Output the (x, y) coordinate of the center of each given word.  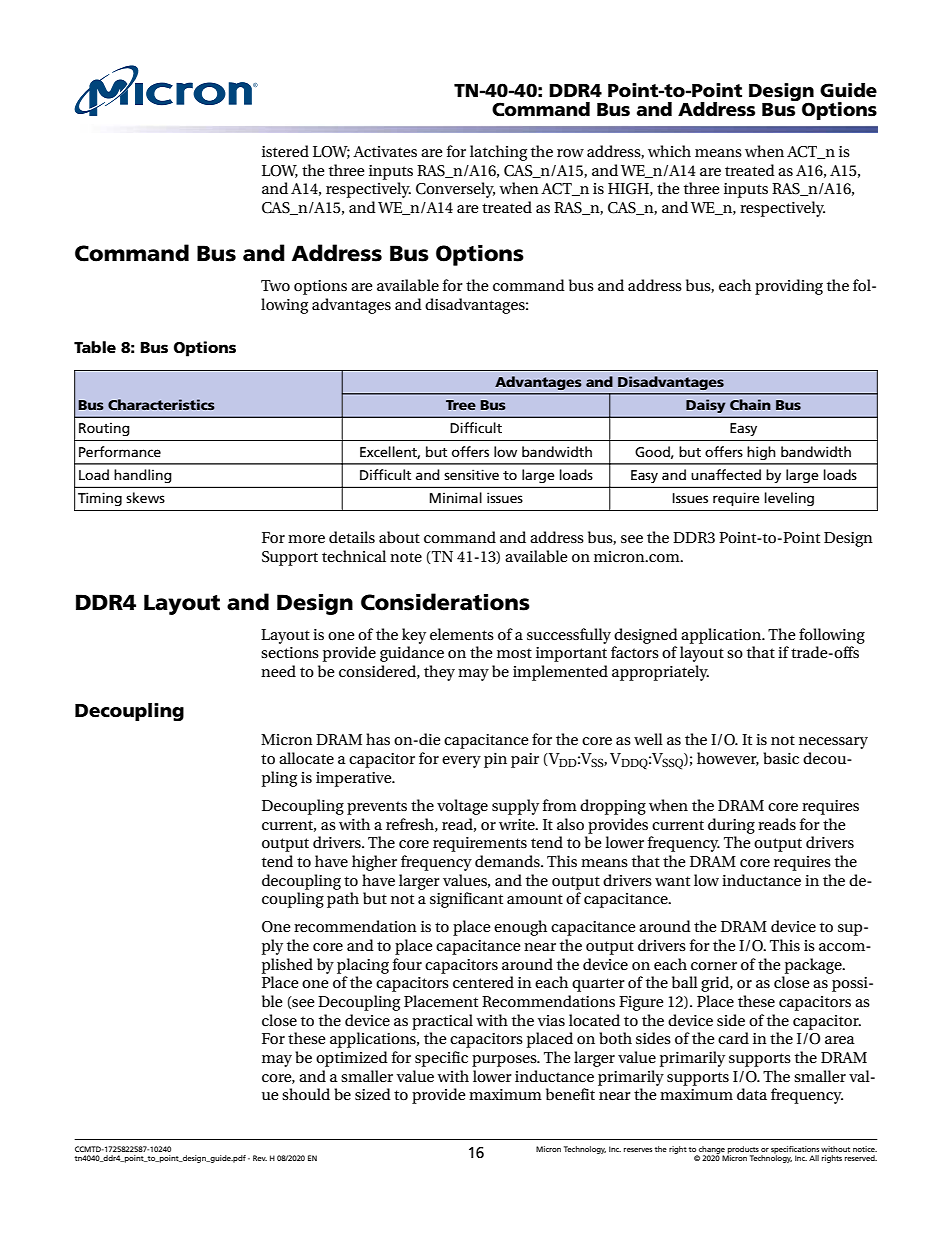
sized (373, 1094)
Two (275, 285)
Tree (461, 405)
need (278, 671)
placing (363, 966)
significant (466, 900)
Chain (750, 404)
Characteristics (161, 404)
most (514, 653)
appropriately (660, 673)
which (669, 151)
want (672, 881)
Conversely (455, 190)
